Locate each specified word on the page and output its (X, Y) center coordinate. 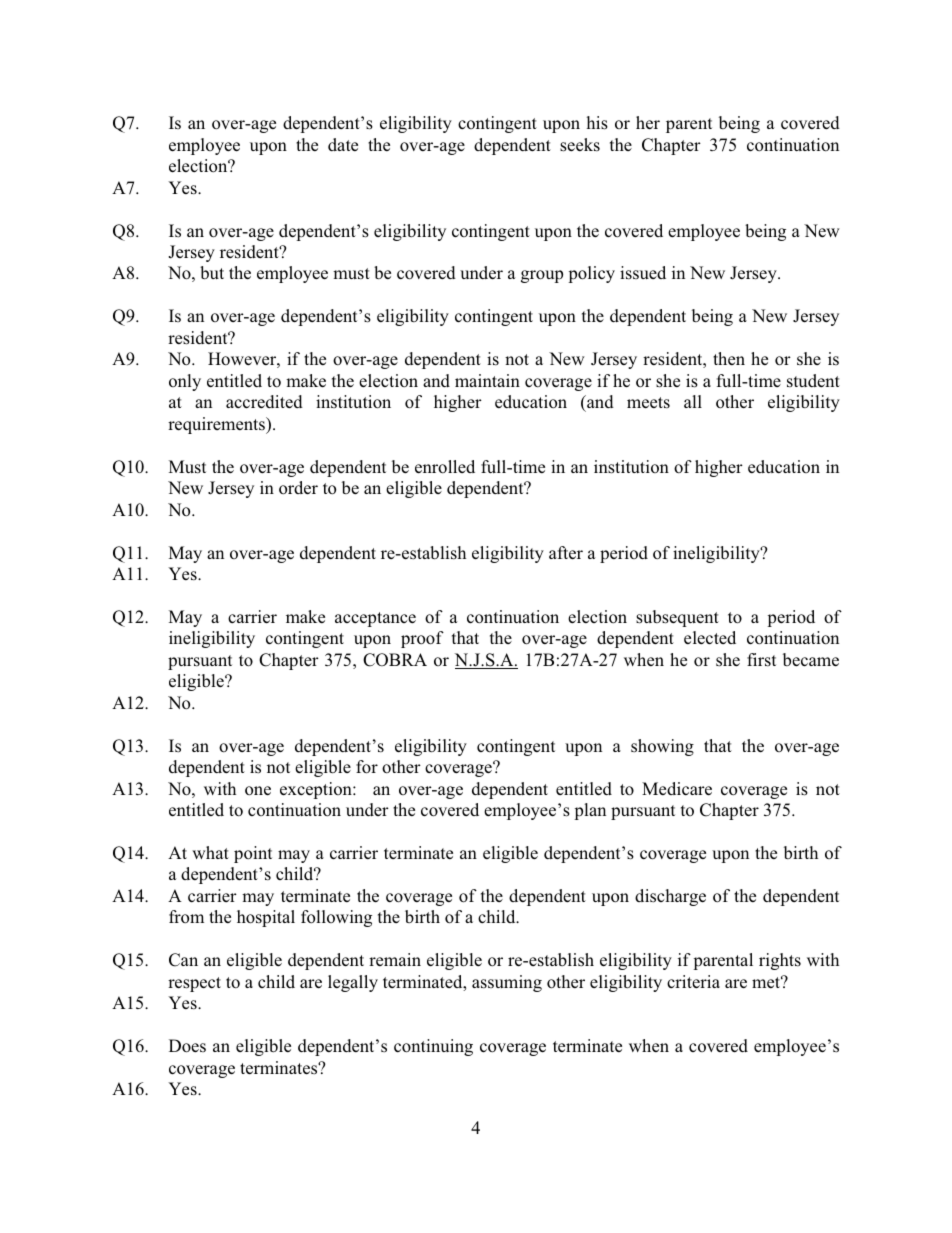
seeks (580, 145)
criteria (693, 982)
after (566, 553)
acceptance (375, 619)
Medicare (677, 789)
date (343, 144)
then (729, 358)
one (258, 791)
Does (187, 1046)
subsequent (677, 618)
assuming (507, 983)
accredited (264, 402)
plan (590, 811)
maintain (487, 380)
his (597, 123)
